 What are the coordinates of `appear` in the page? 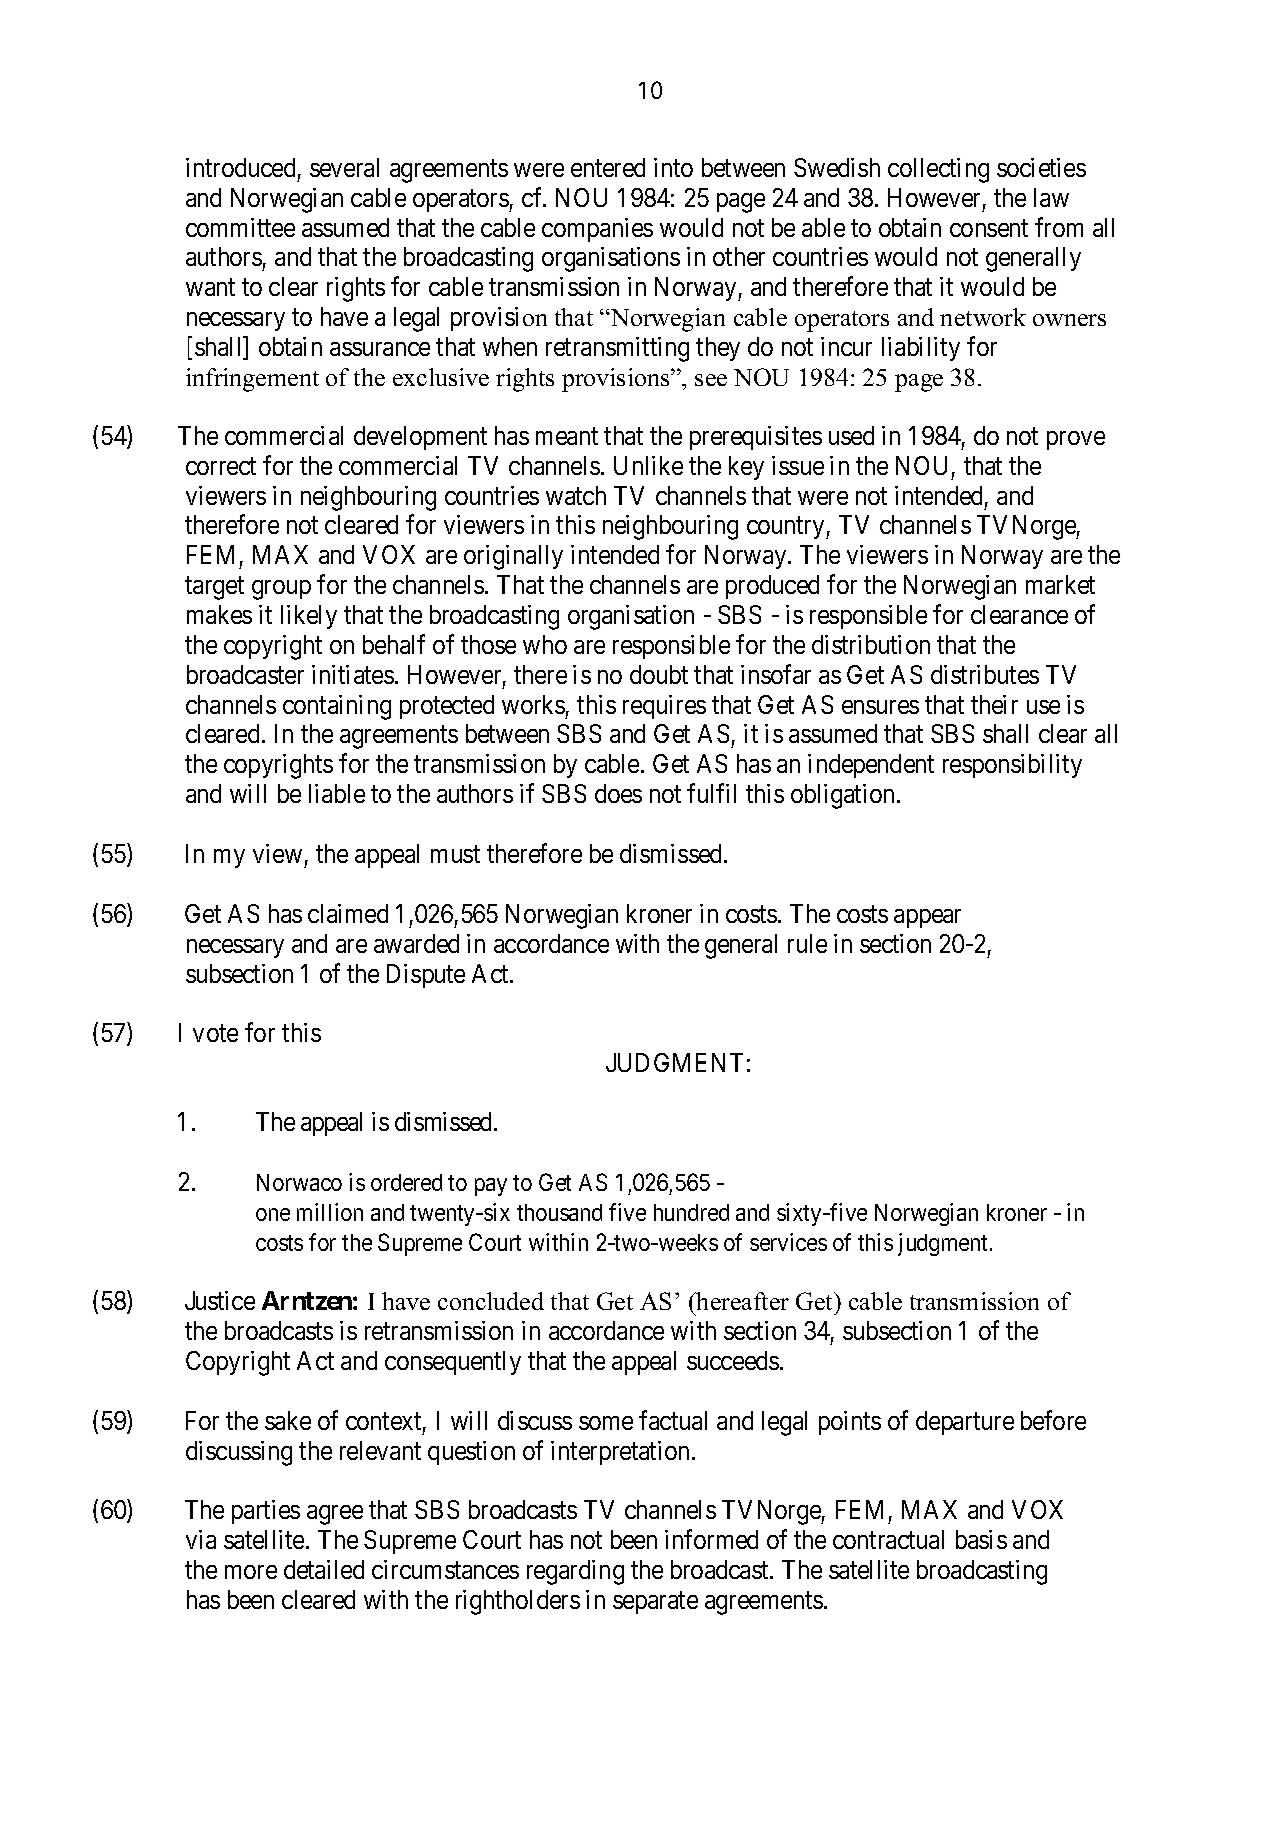 It's located at (927, 918).
